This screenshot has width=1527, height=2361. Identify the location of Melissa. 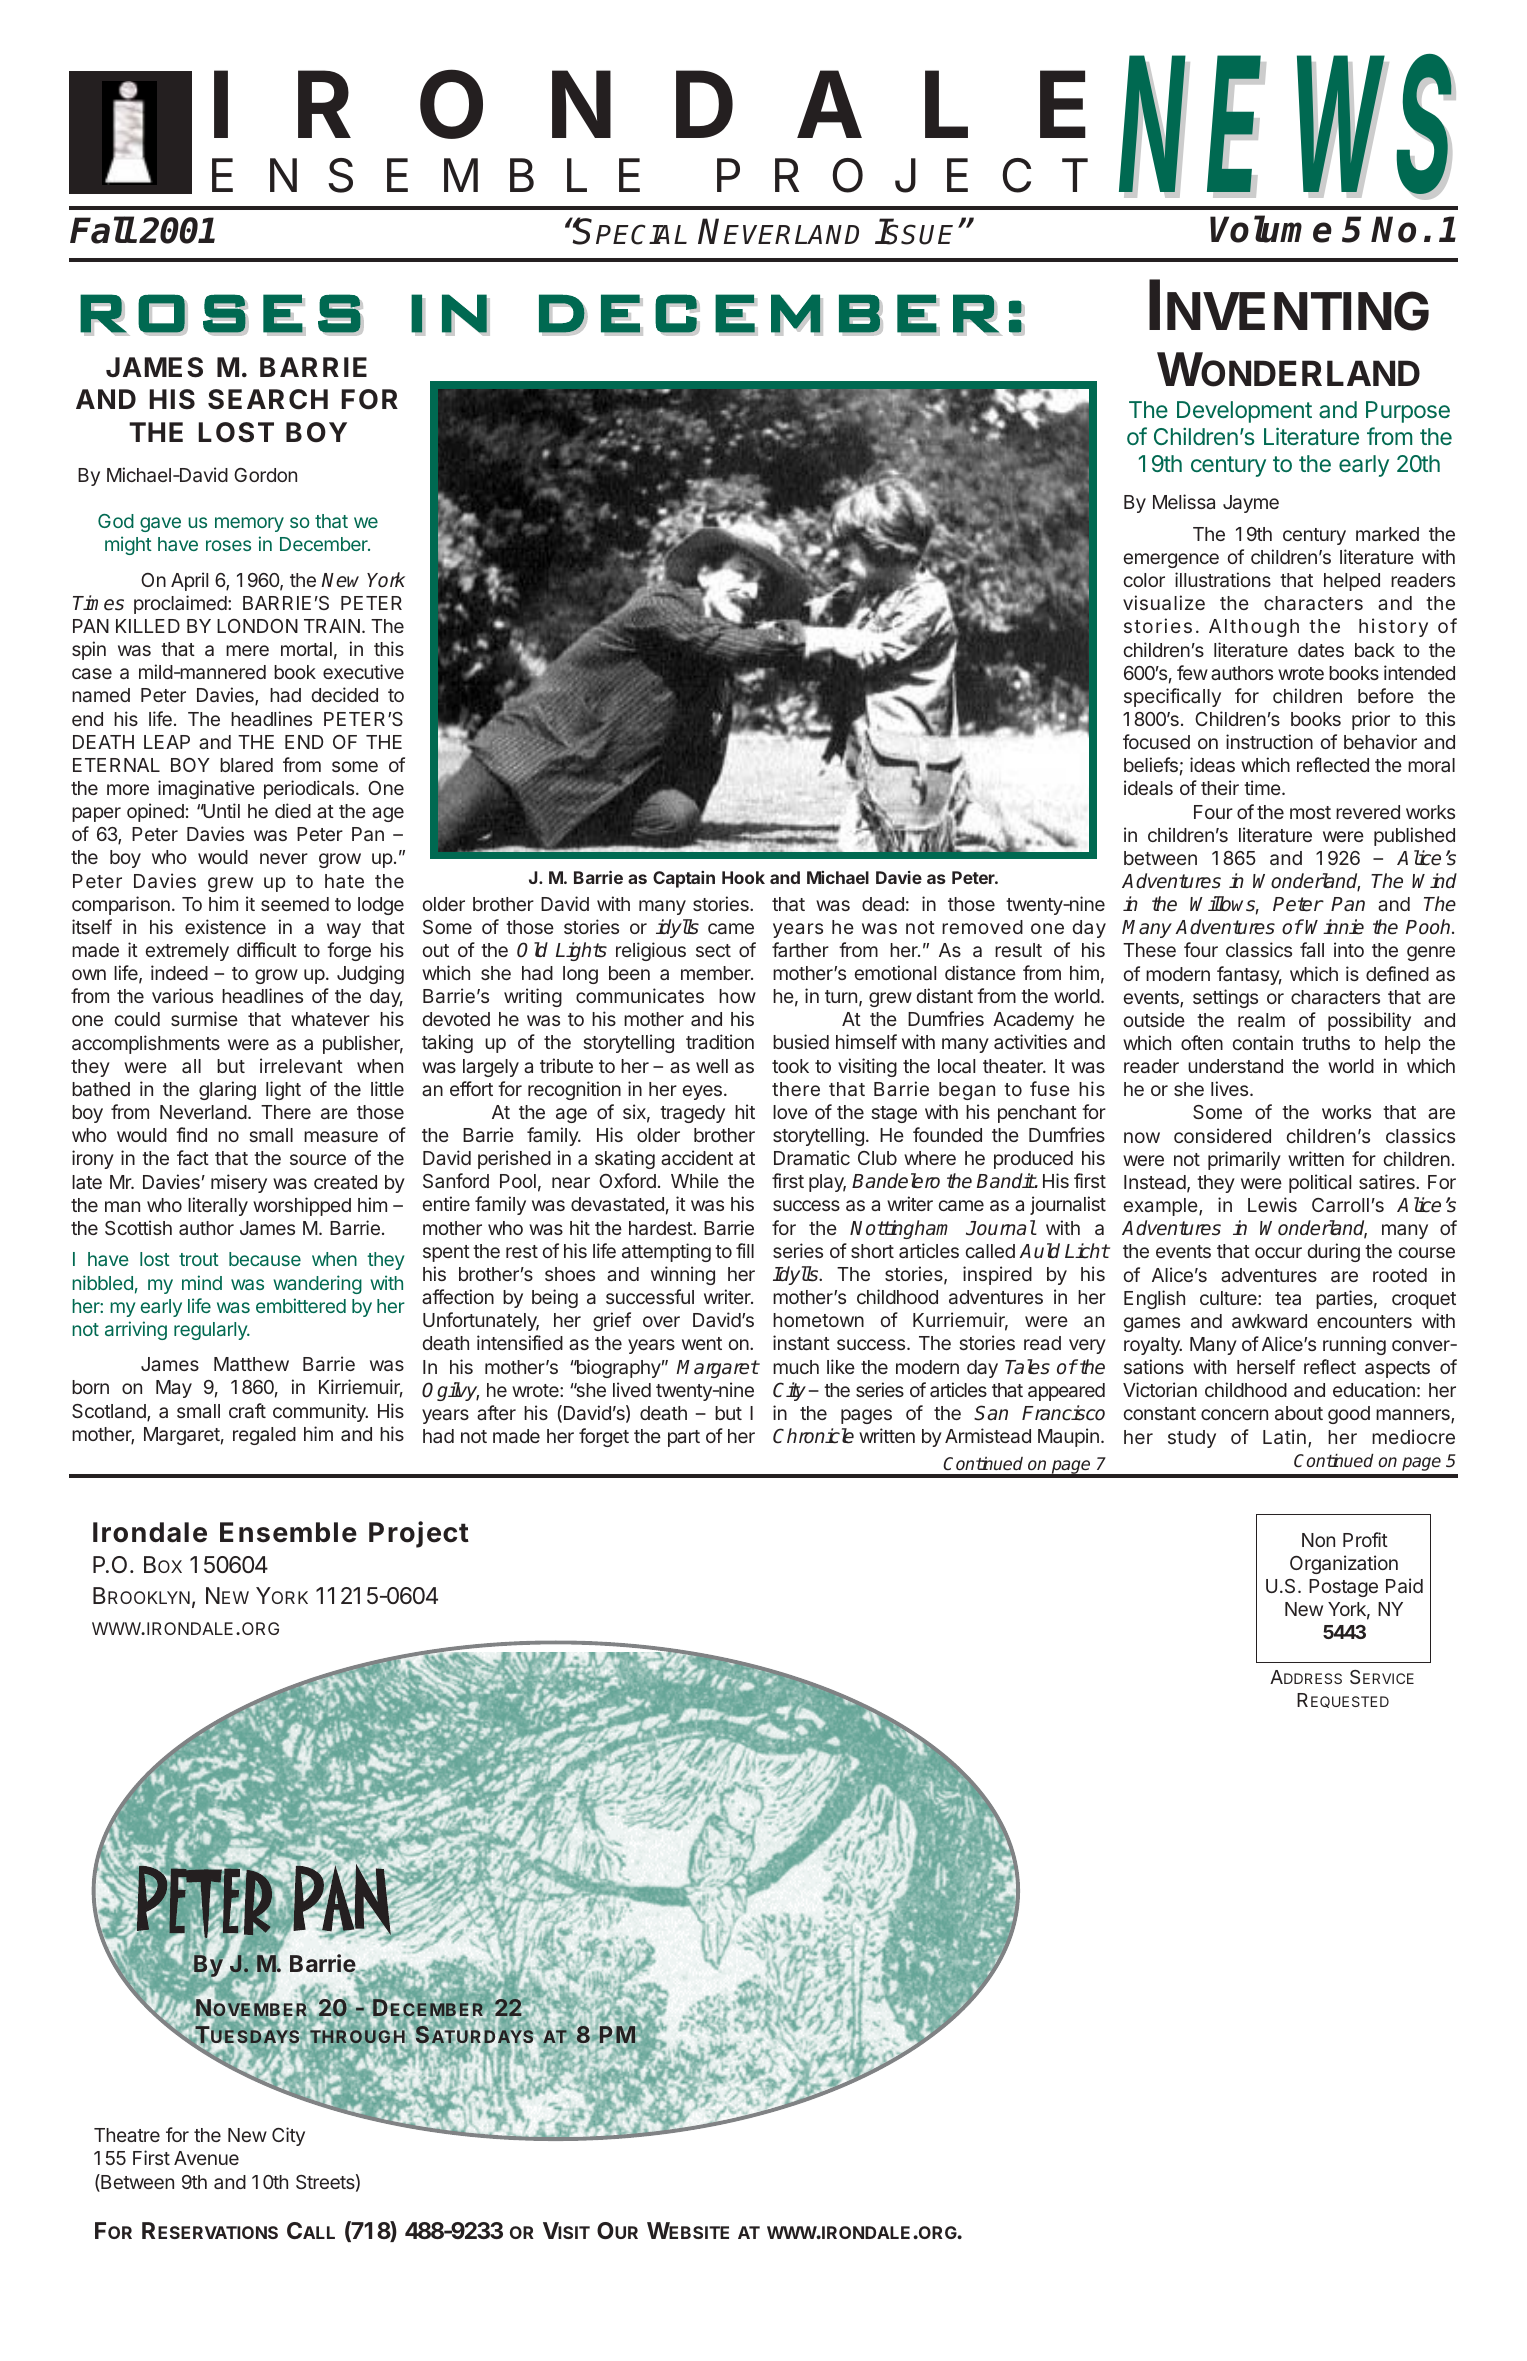
(1184, 501).
